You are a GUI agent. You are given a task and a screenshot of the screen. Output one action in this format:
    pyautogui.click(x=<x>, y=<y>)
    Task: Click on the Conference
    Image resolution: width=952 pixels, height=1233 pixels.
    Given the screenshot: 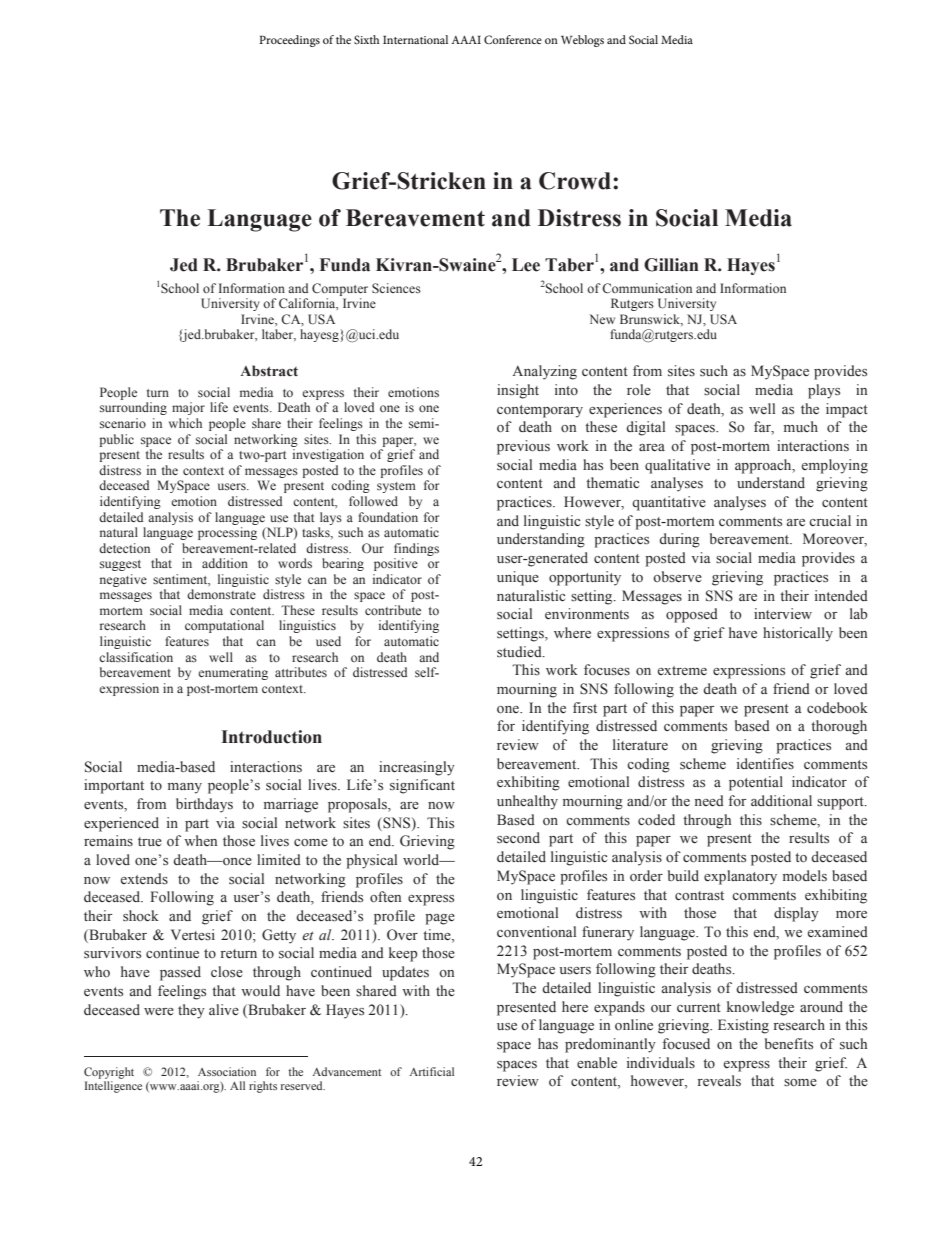 What is the action you would take?
    pyautogui.click(x=513, y=39)
